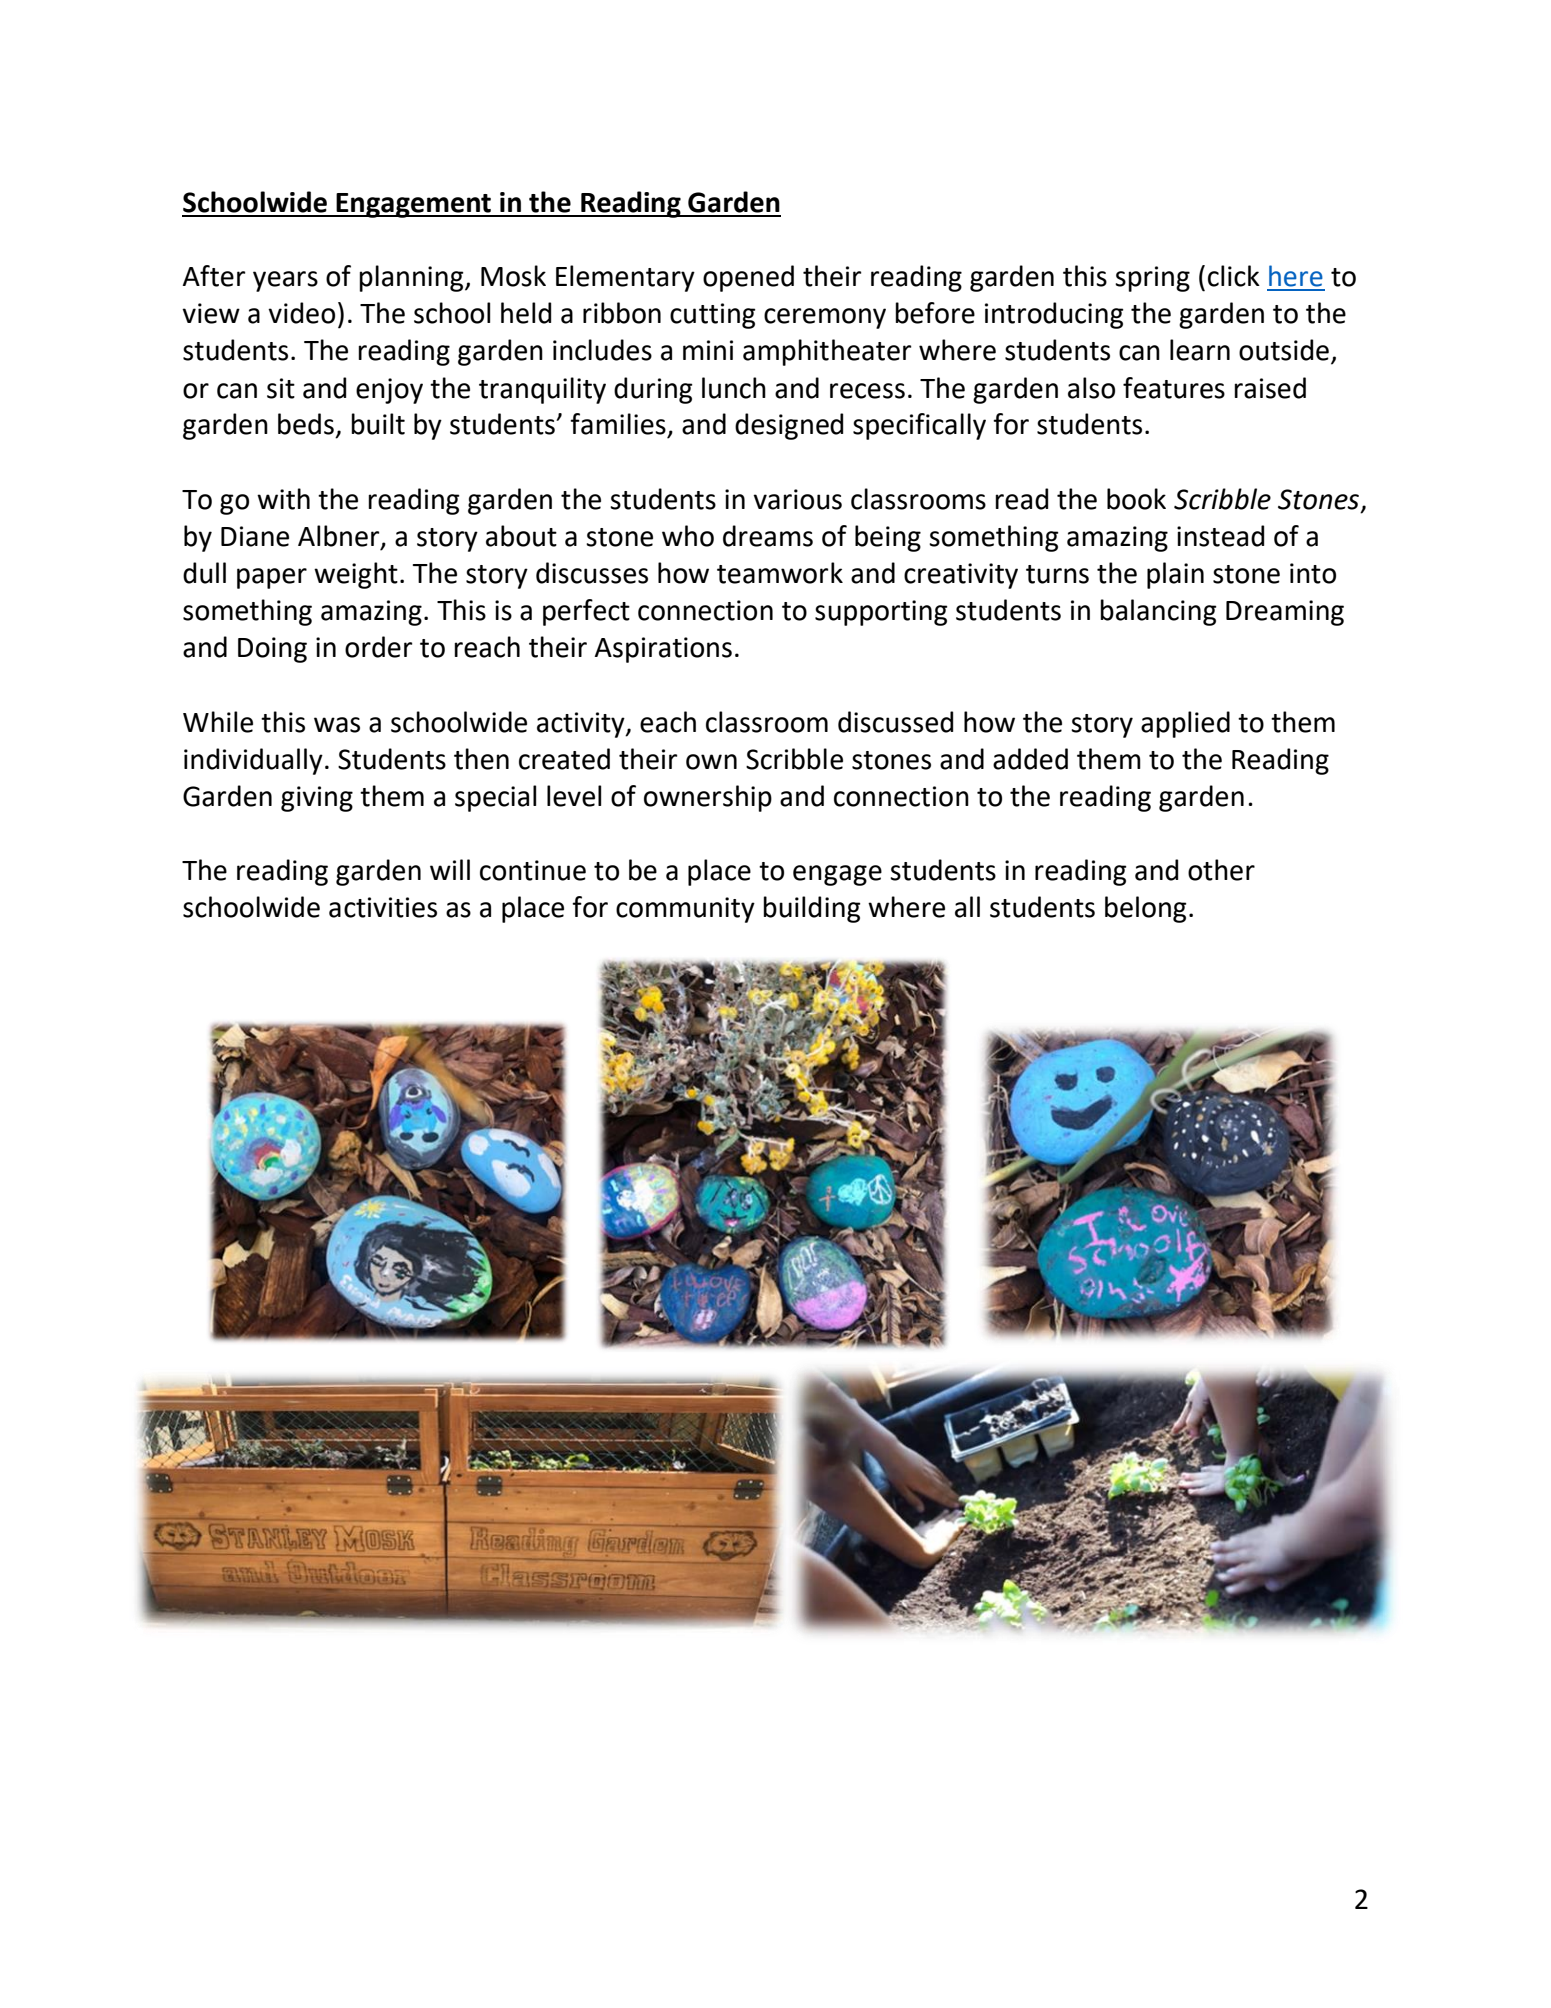 The height and width of the page is (2008, 1551). Describe the element at coordinates (285, 281) in the page. I see `years` at that location.
